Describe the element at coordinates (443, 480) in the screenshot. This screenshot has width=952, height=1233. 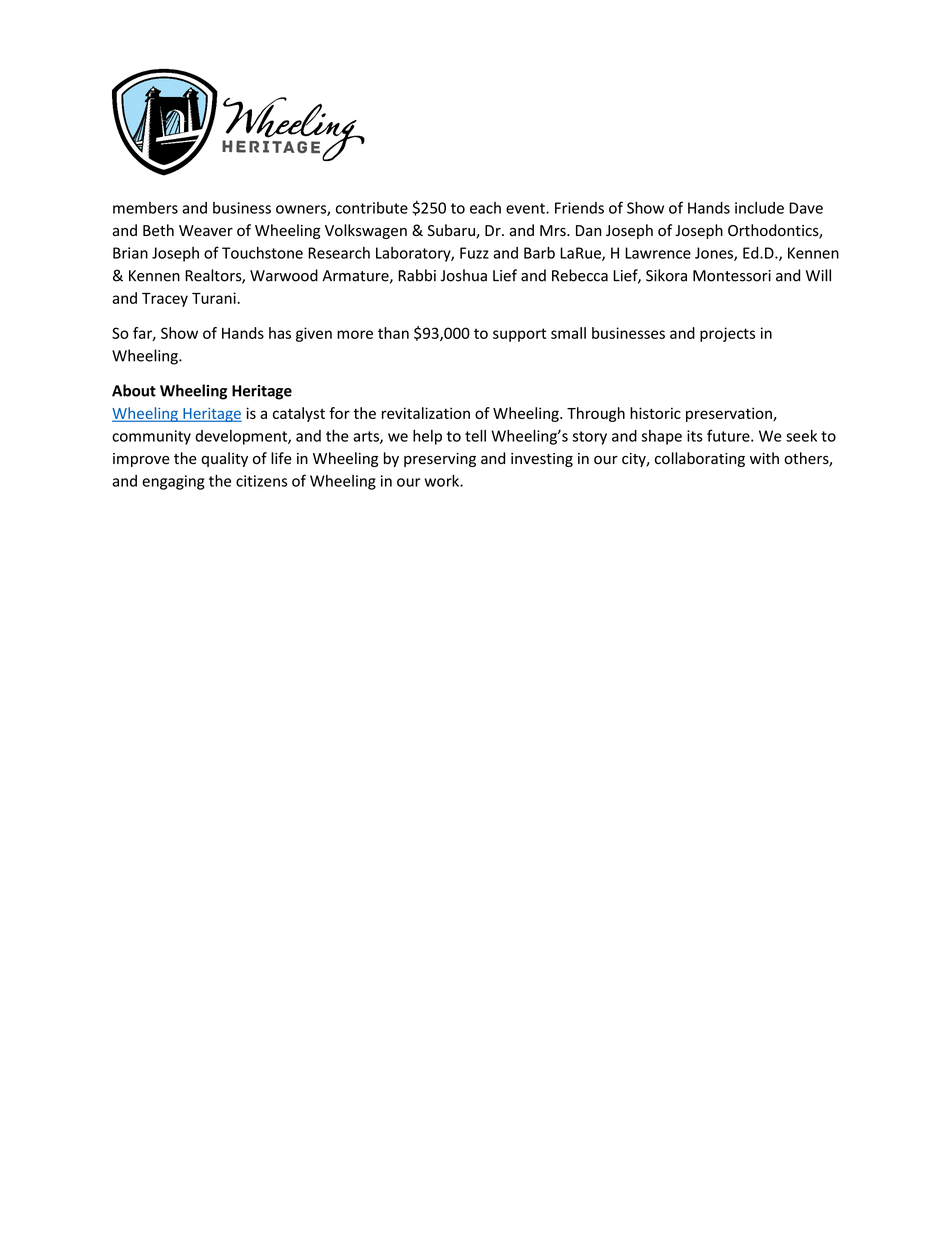
I see `work` at that location.
